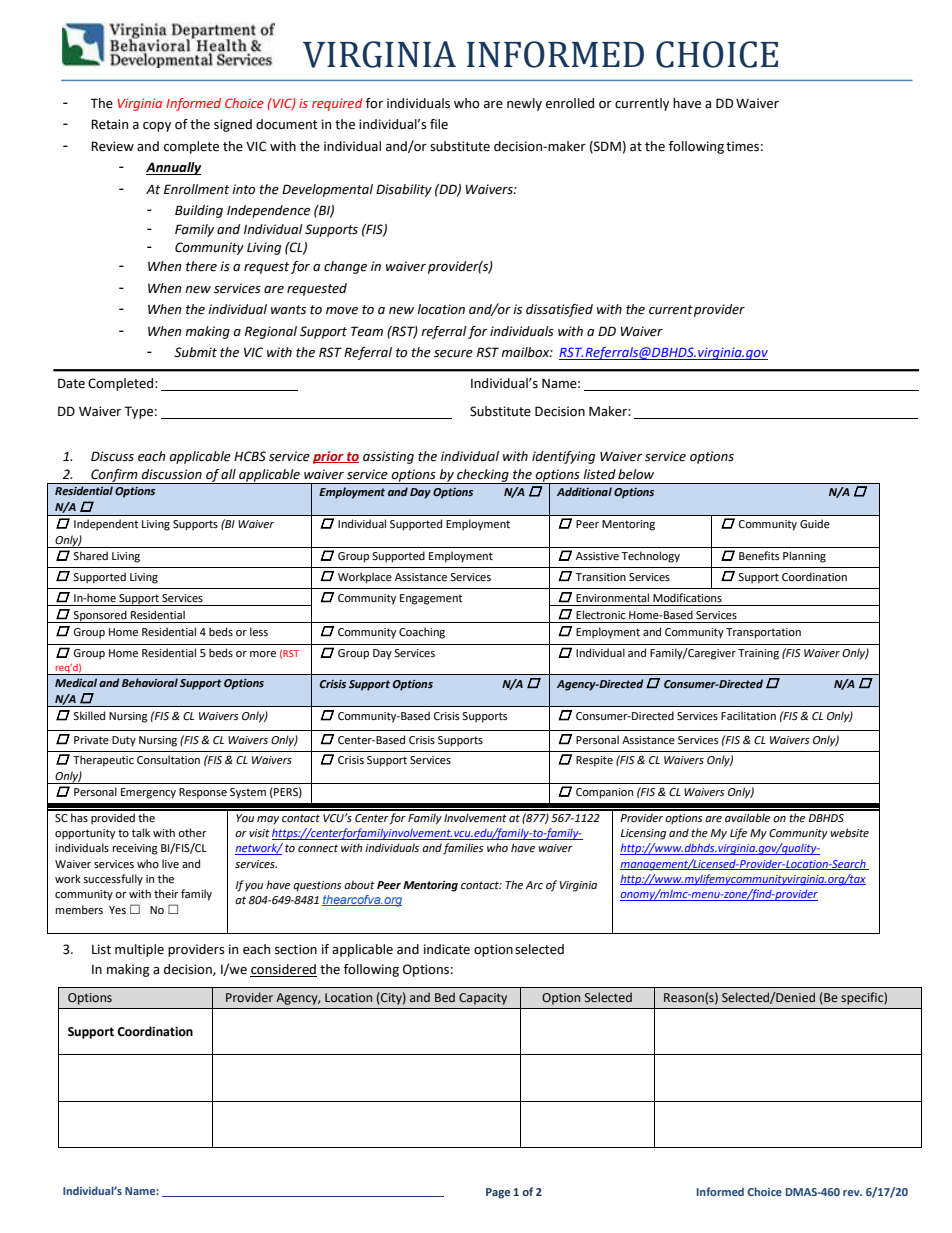 The height and width of the page is (1233, 952). What do you see at coordinates (157, 127) in the page?
I see `copy` at bounding box center [157, 127].
